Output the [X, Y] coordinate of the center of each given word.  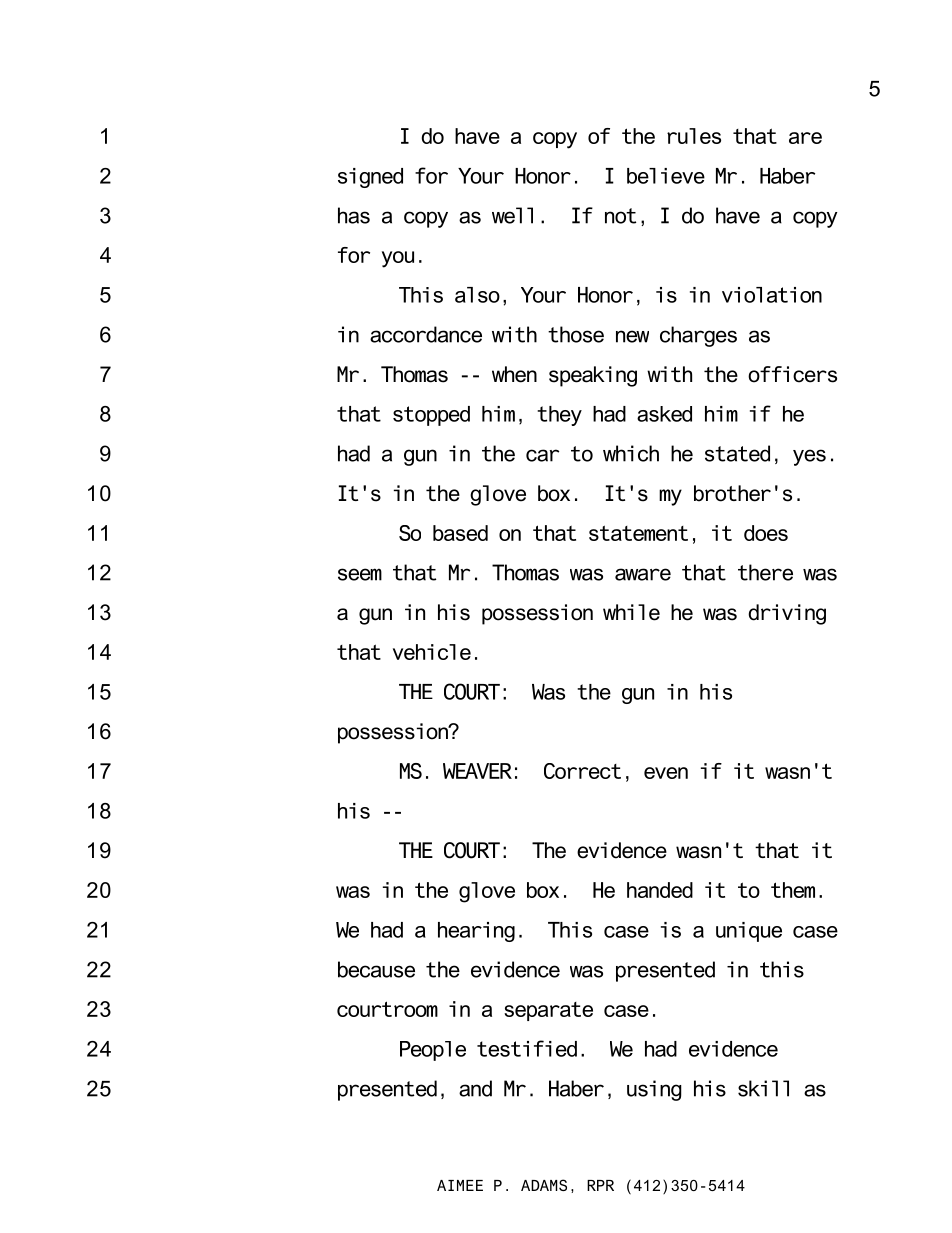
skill [763, 1088]
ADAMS [544, 1185]
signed [370, 178]
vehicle [432, 652]
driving [787, 614]
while [631, 612]
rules [694, 136]
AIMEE [460, 1185]
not [620, 216]
